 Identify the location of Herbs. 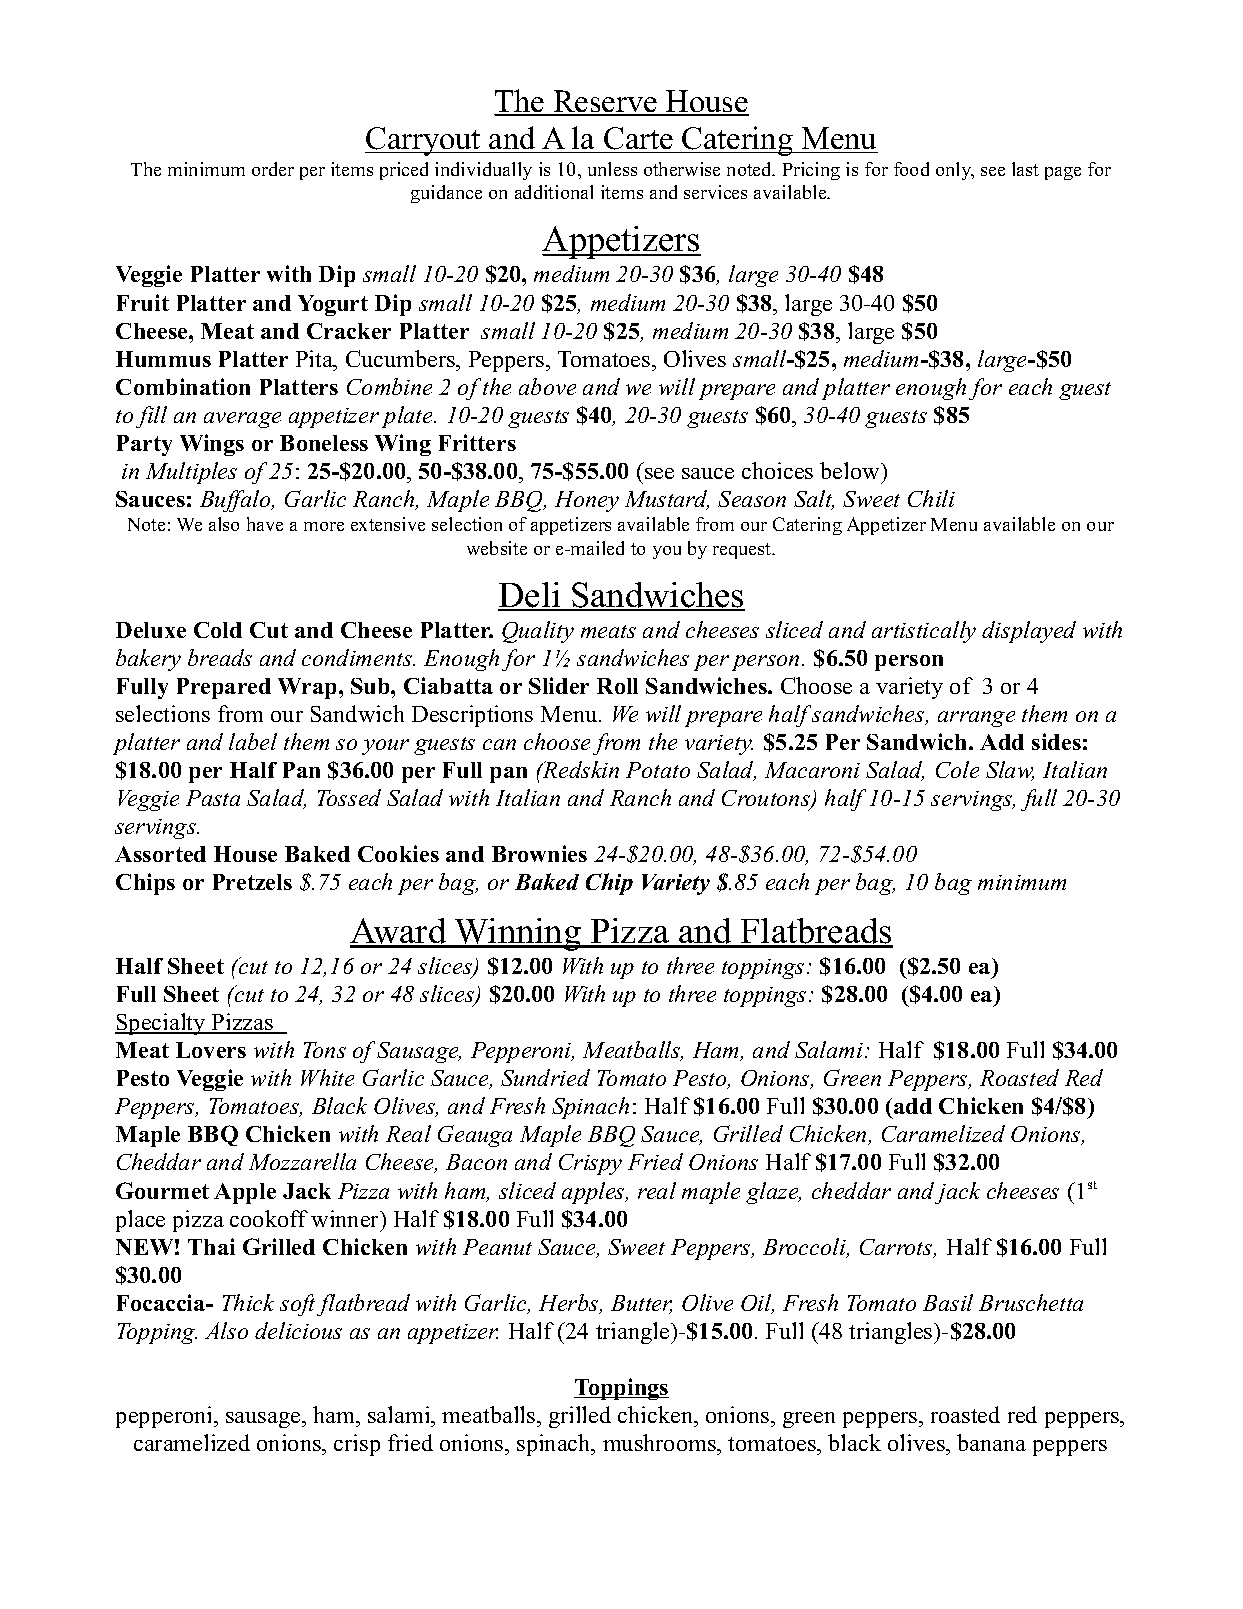
(570, 1304).
